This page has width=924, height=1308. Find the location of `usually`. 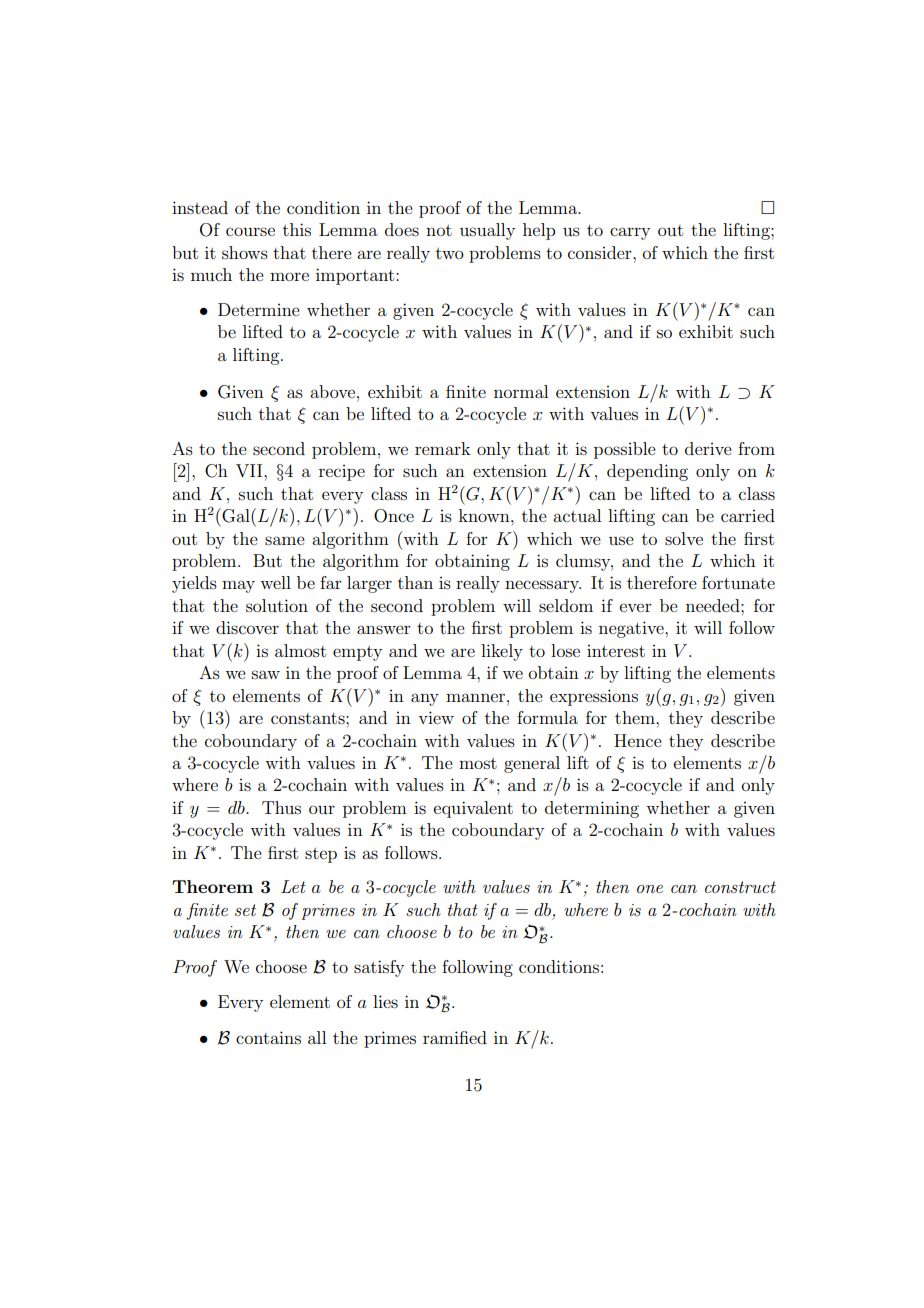

usually is located at coordinates (487, 231).
